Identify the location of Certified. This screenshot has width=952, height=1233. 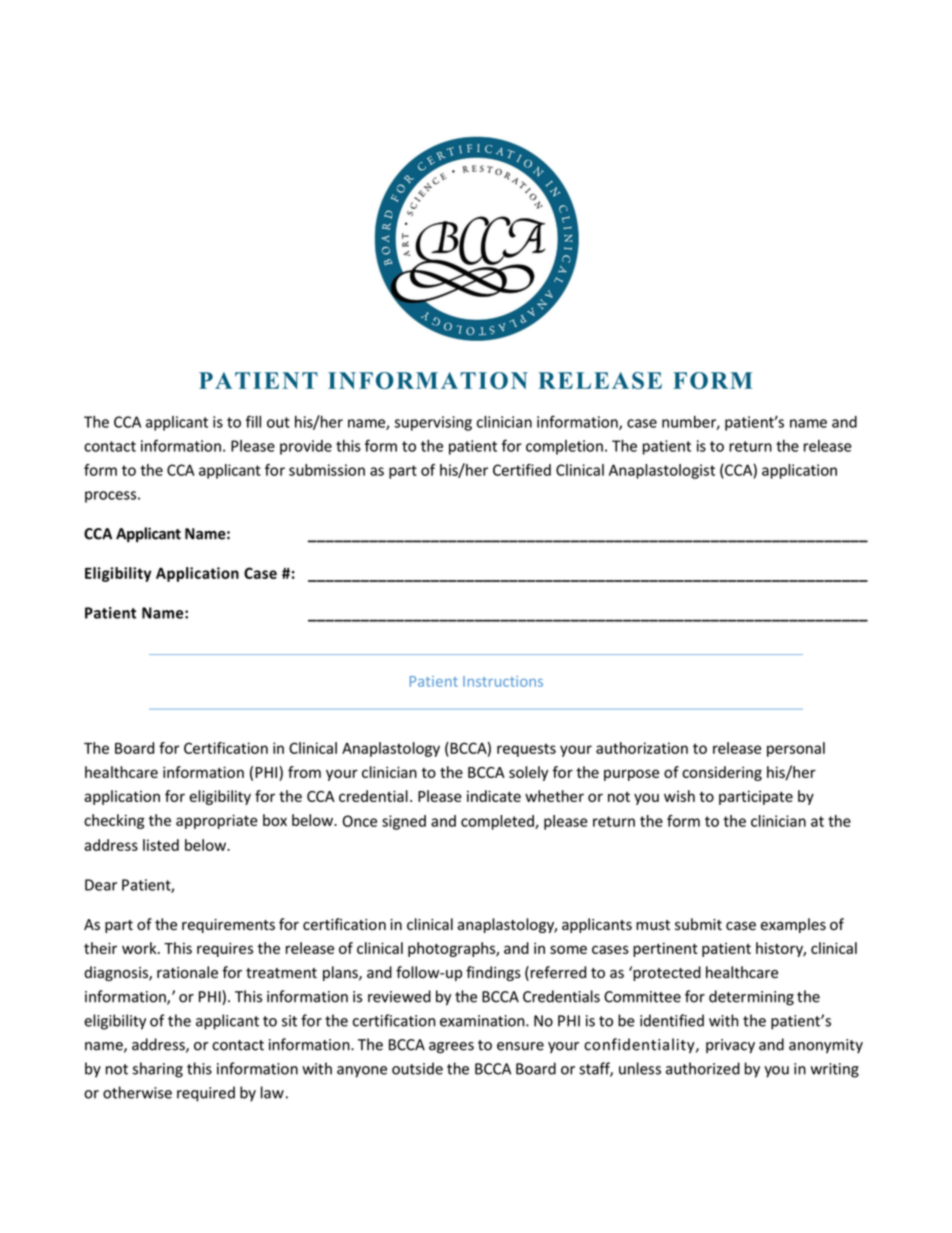
(522, 470).
